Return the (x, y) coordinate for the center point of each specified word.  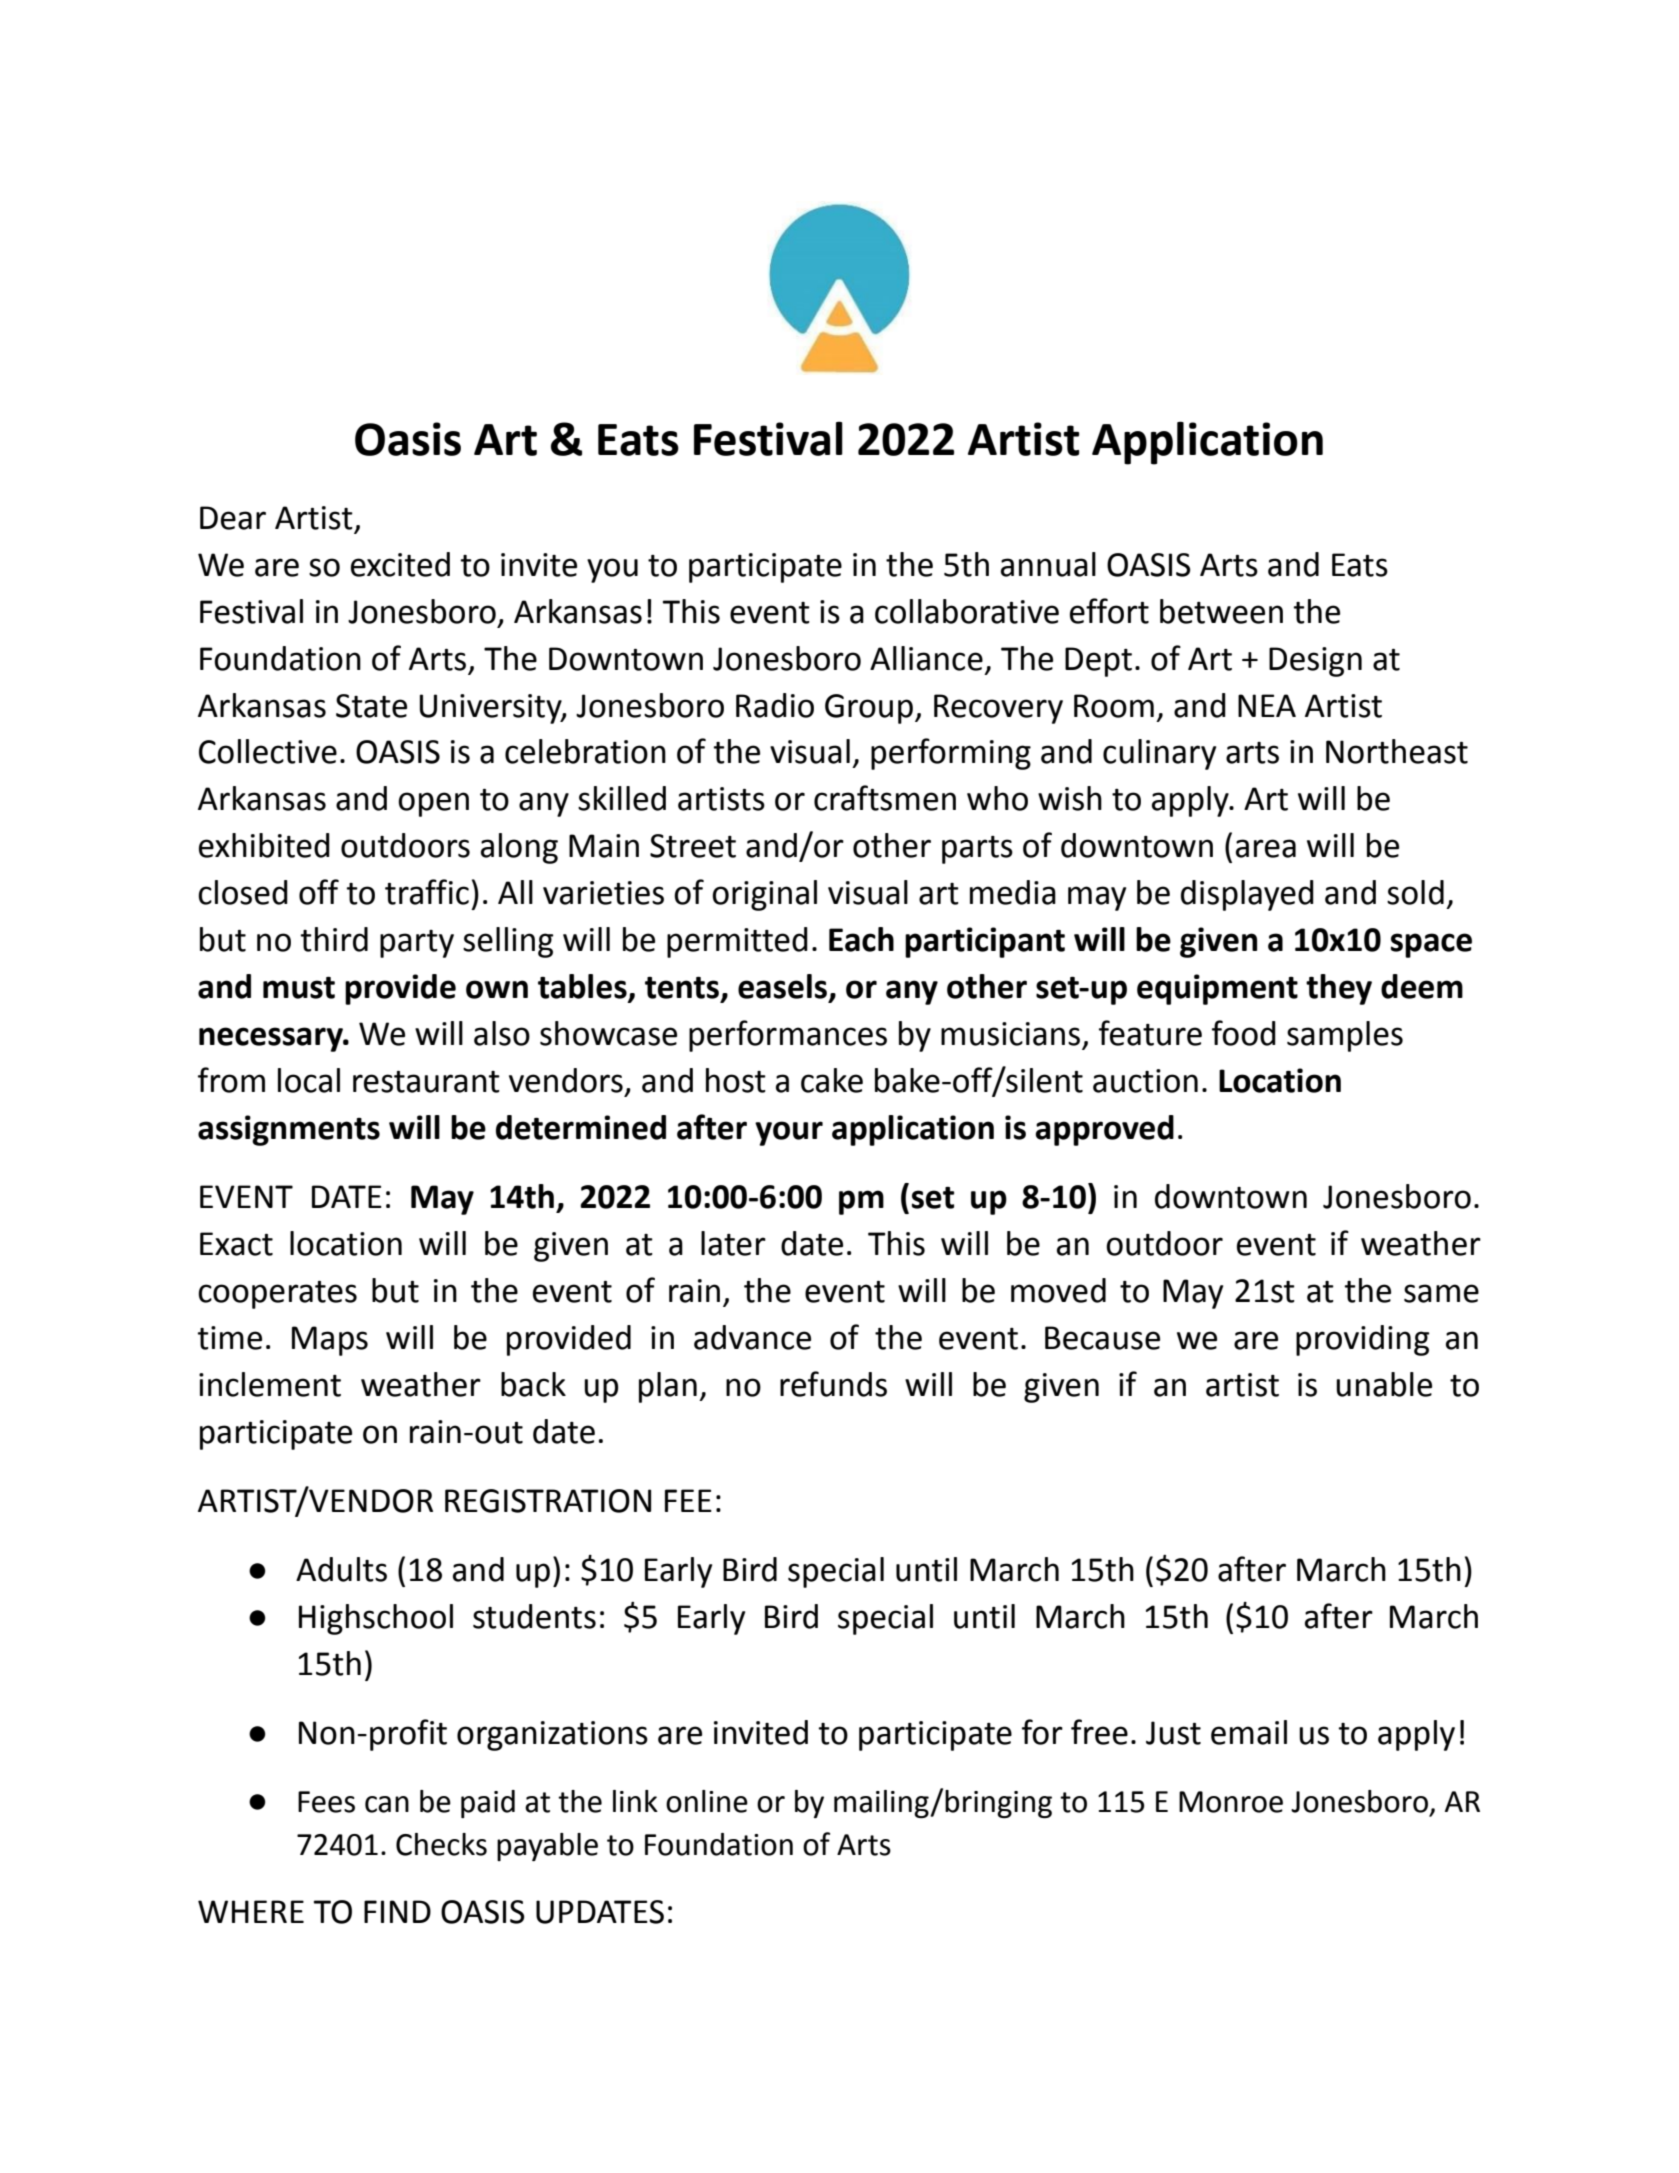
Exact (236, 1244)
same (1441, 1293)
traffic (427, 892)
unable (1384, 1384)
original (764, 895)
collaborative (967, 611)
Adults (341, 1569)
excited (400, 564)
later (733, 1243)
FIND (397, 1911)
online (707, 1801)
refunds (833, 1384)
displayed (1247, 895)
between (1221, 611)
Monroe (1231, 1802)
